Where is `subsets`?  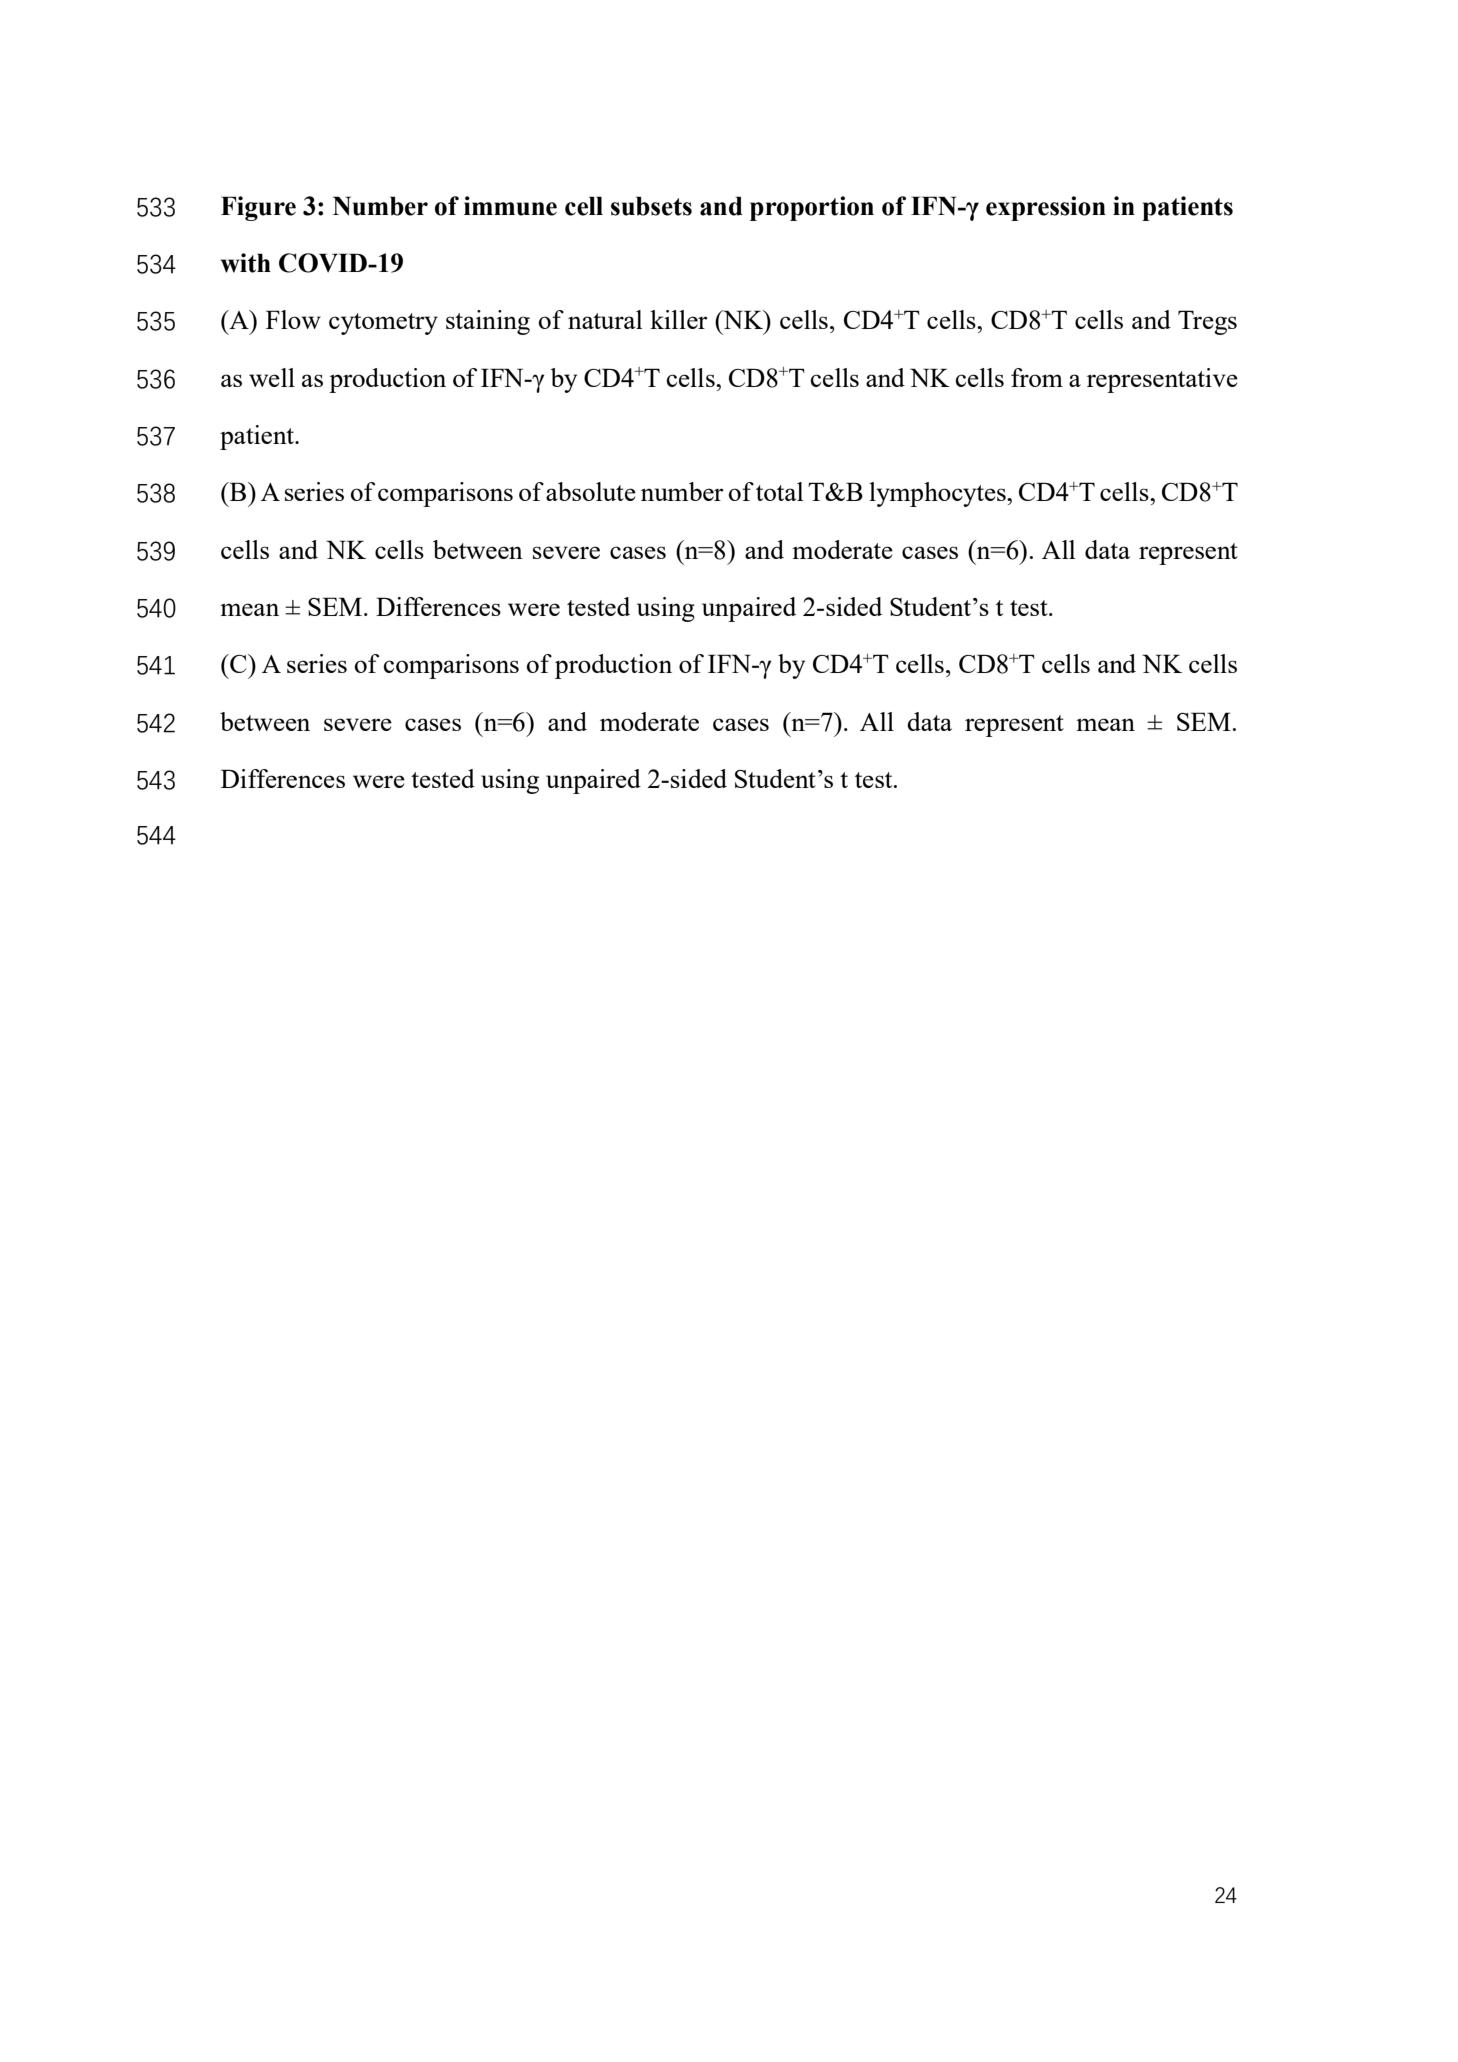 subsets is located at coordinates (651, 206).
